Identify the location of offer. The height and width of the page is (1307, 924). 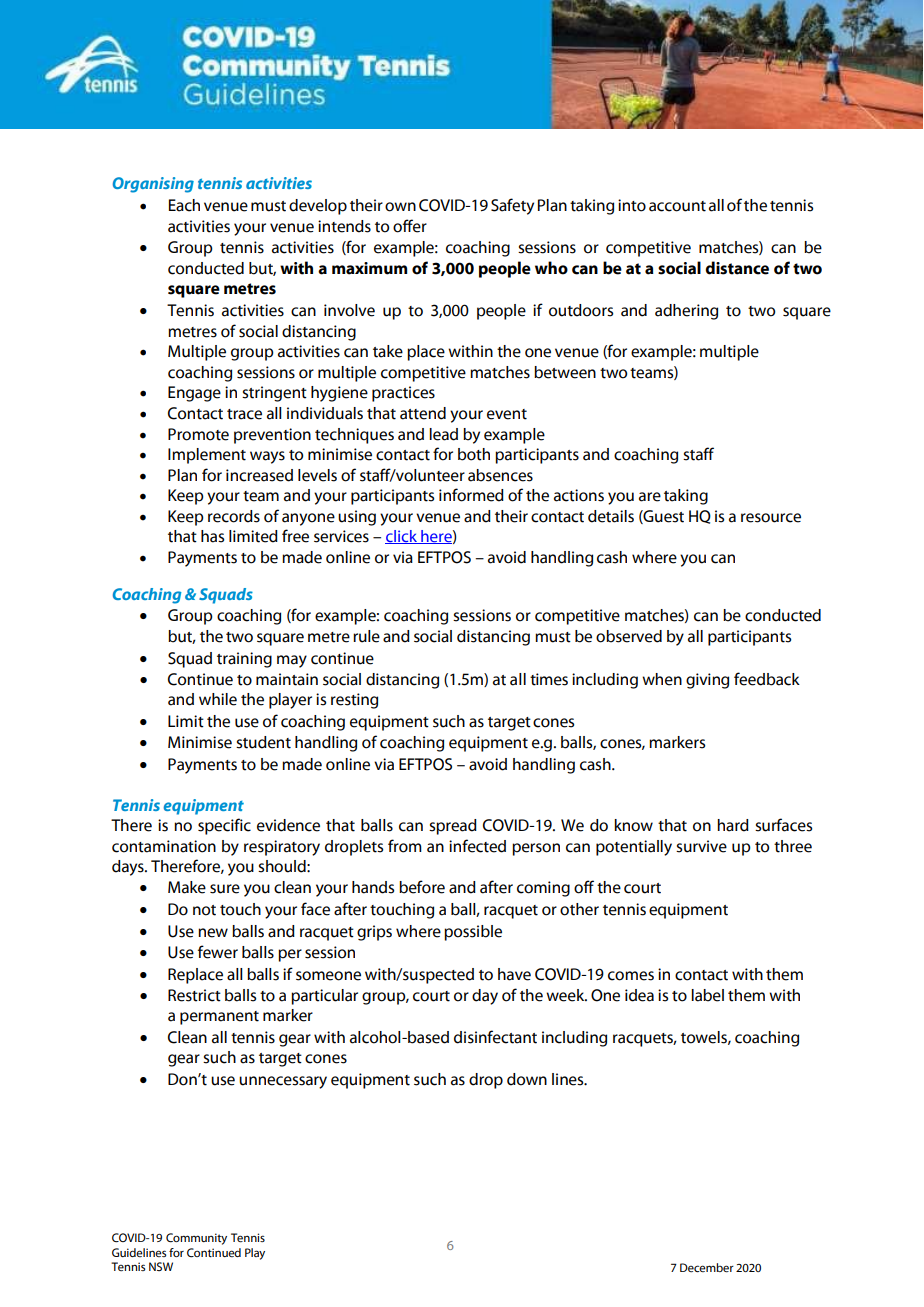
(410, 226).
